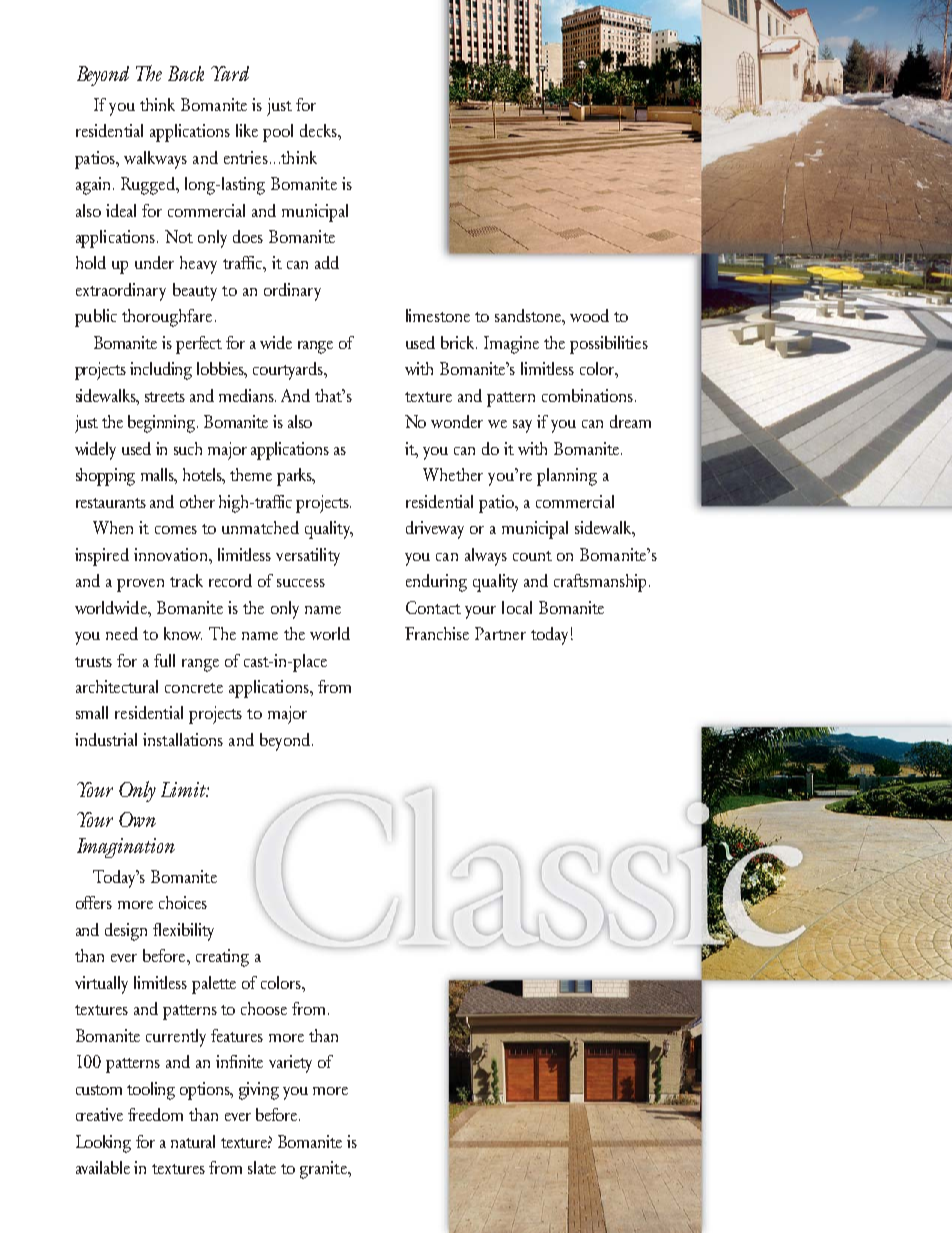 This screenshot has height=1233, width=952. What do you see at coordinates (290, 1064) in the screenshot?
I see `variety` at bounding box center [290, 1064].
